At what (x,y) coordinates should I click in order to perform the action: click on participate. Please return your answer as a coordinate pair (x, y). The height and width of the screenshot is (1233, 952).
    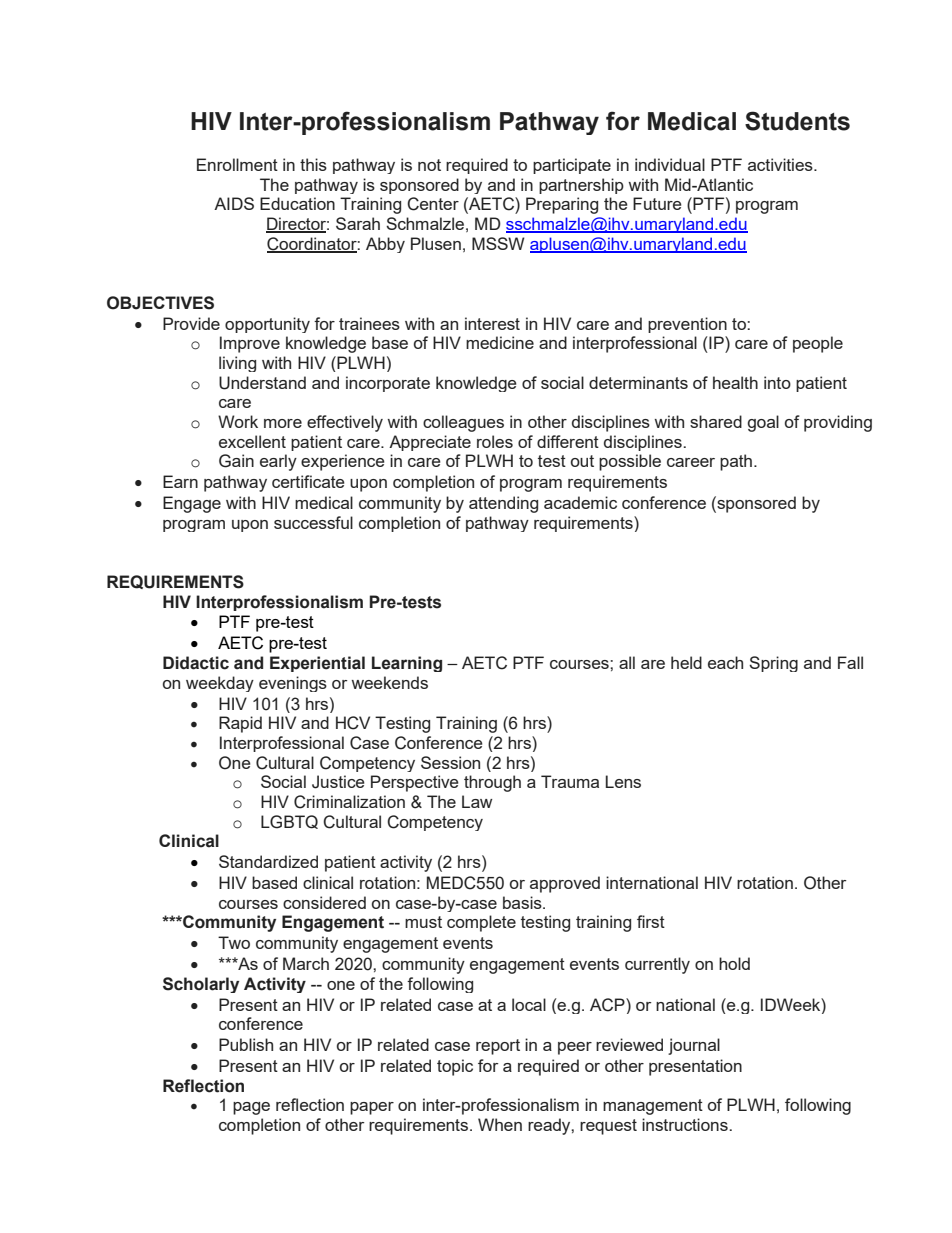
    Looking at the image, I should click on (572, 166).
